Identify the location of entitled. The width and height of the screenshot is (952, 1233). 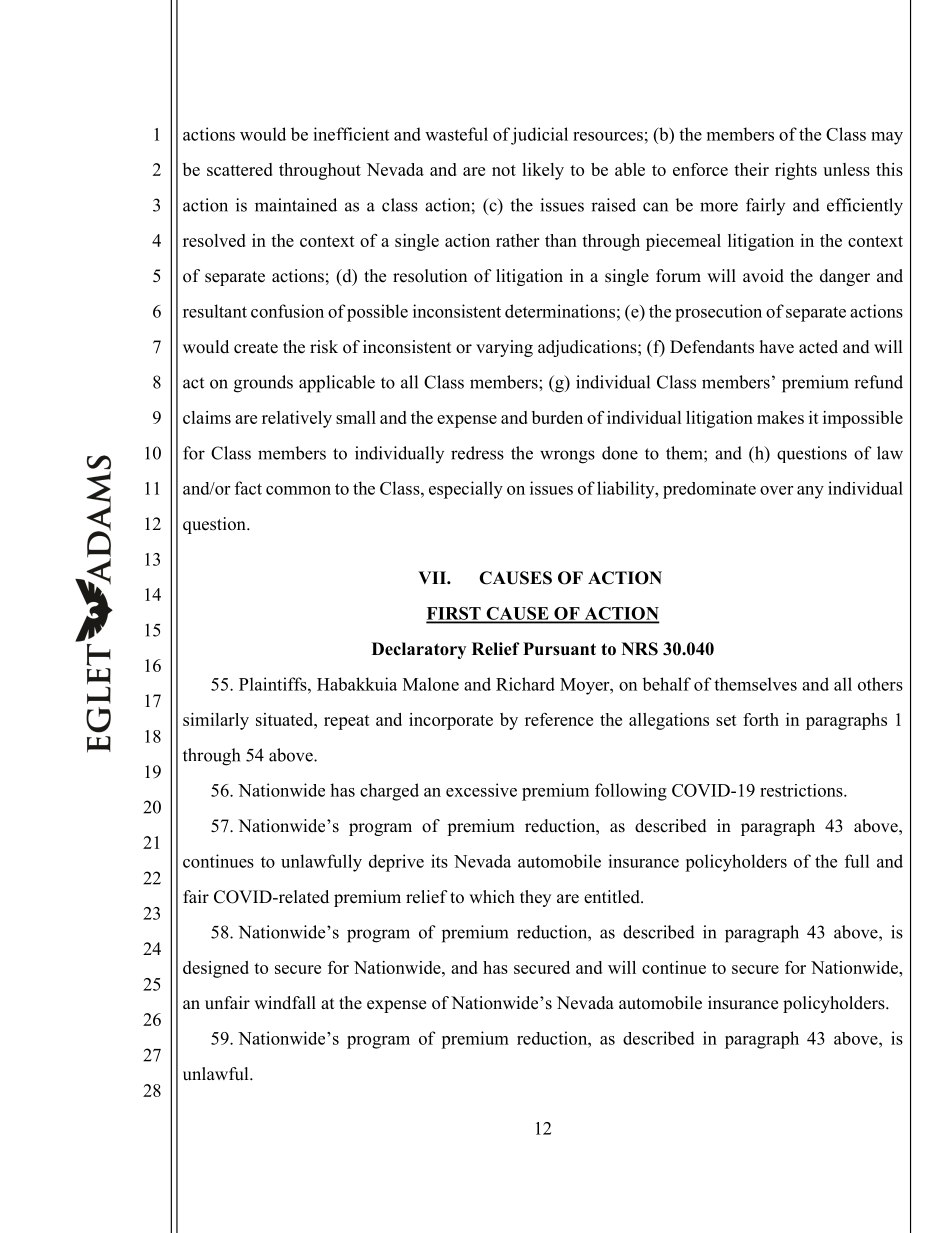
(613, 897).
